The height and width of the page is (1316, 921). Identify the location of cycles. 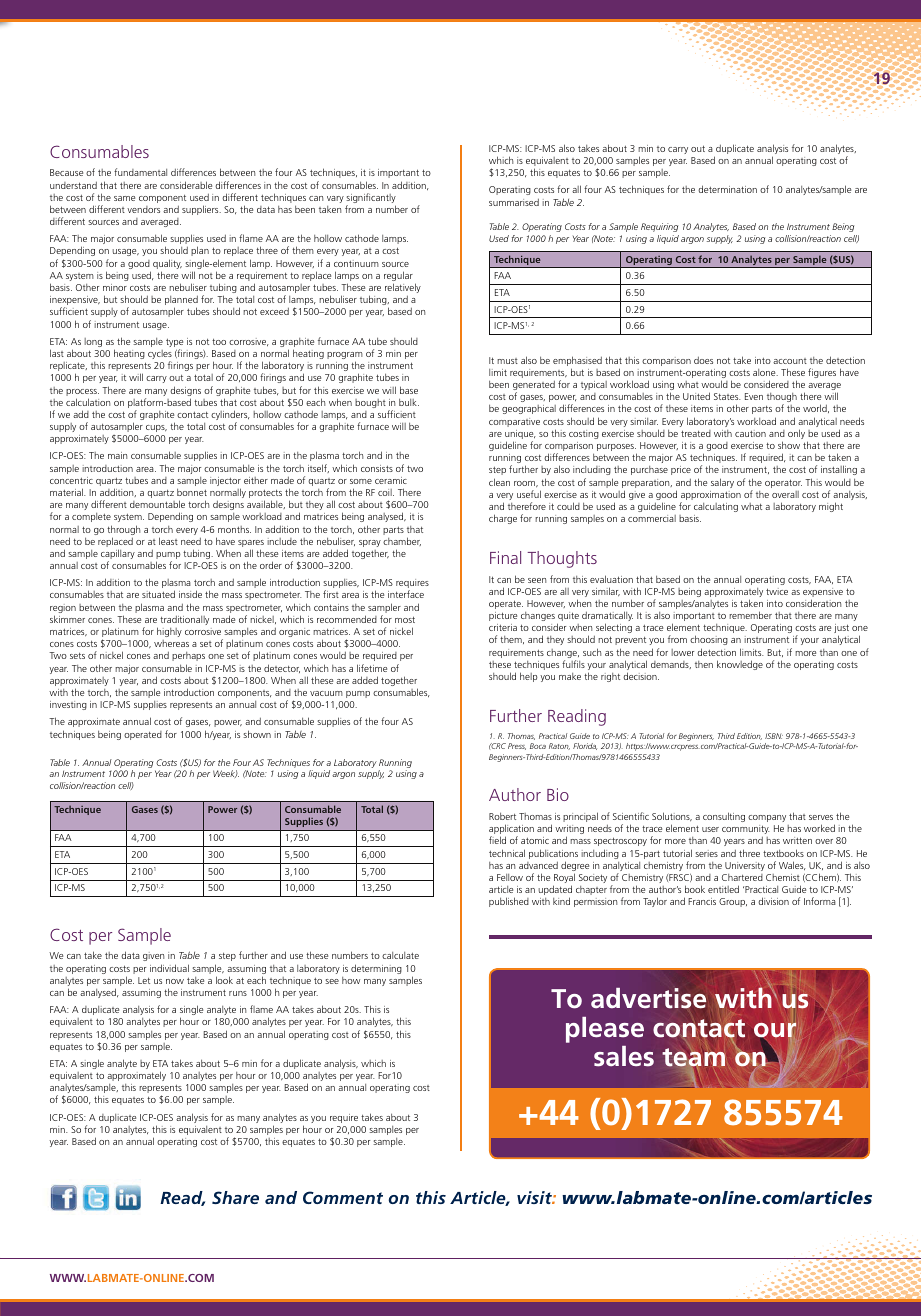
(160, 356).
